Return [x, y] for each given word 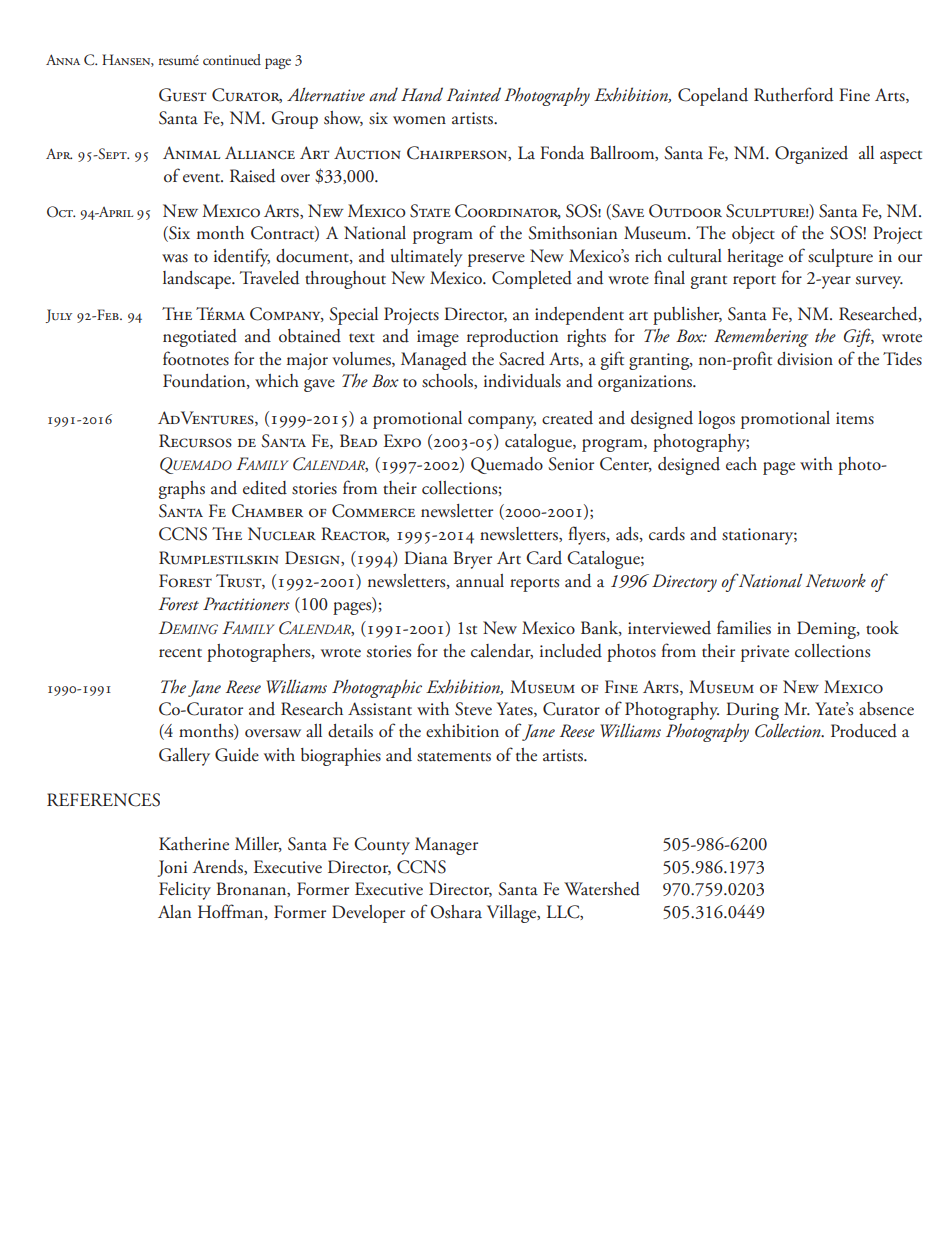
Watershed [602, 889]
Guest [182, 95]
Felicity [185, 891]
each [741, 464]
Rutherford [793, 94]
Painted [473, 94]
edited [265, 488]
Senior [571, 464]
